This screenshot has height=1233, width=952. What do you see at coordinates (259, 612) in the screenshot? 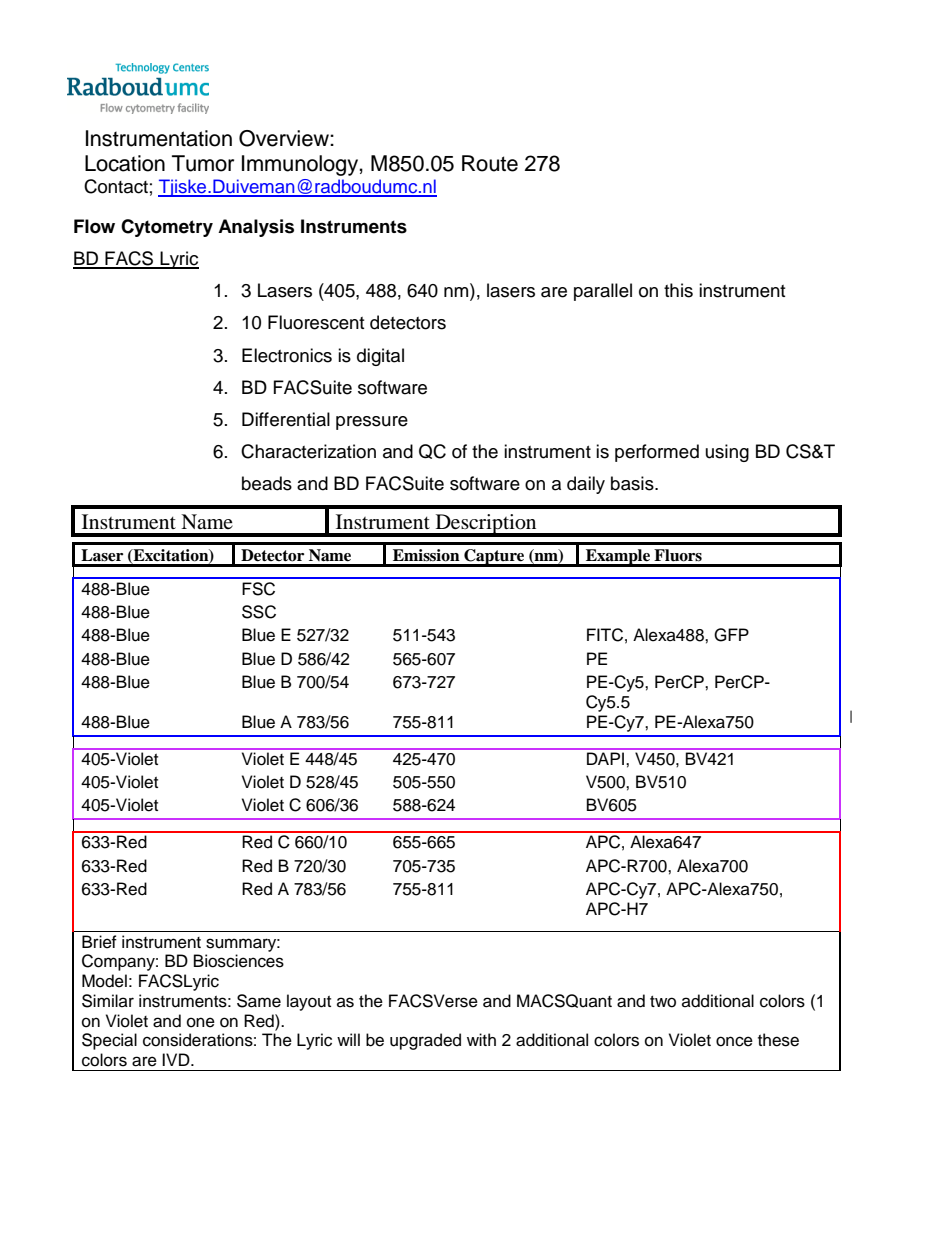
I see `SSC` at bounding box center [259, 612].
